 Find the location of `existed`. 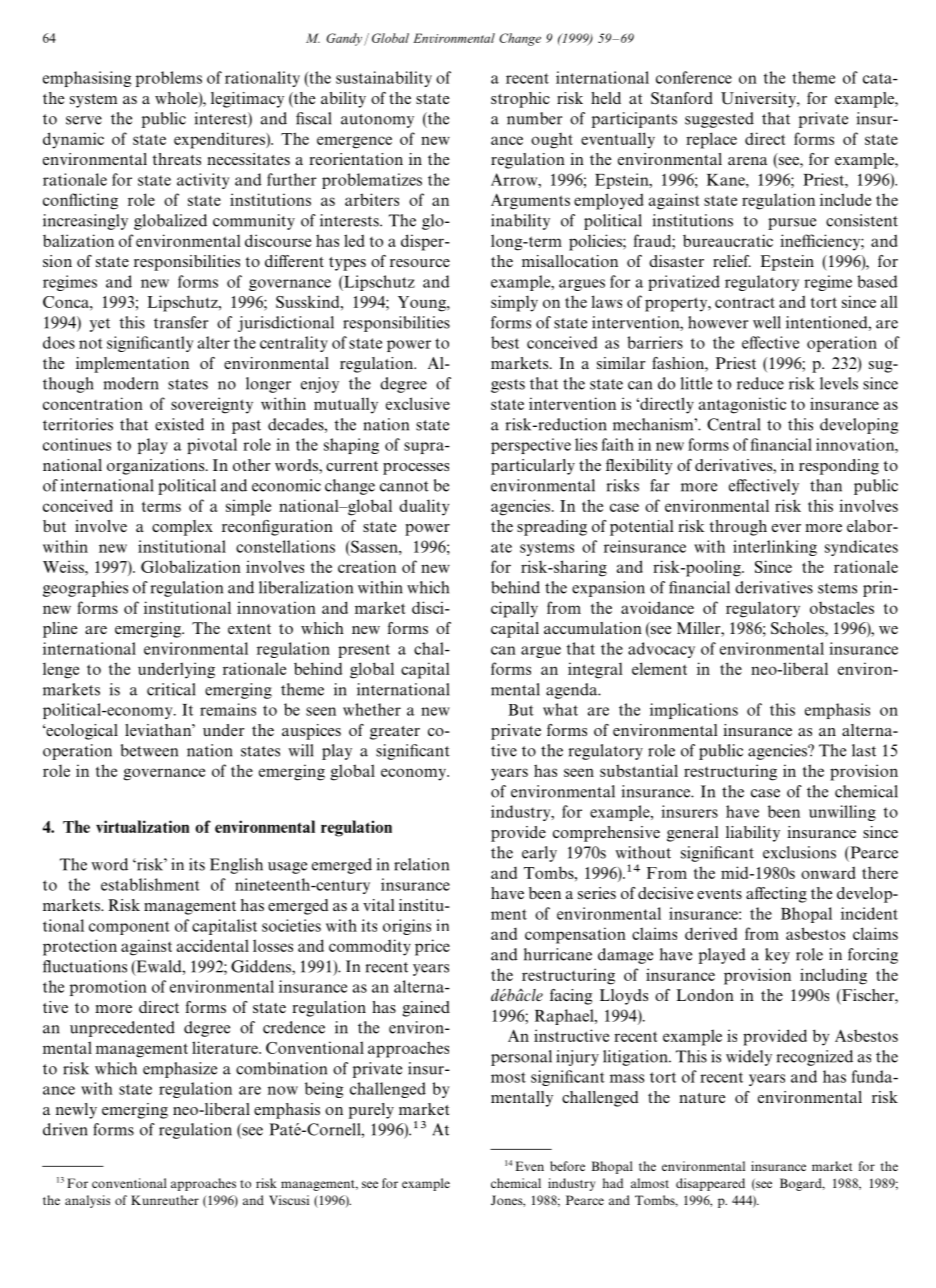

existed is located at coordinates (179, 424).
